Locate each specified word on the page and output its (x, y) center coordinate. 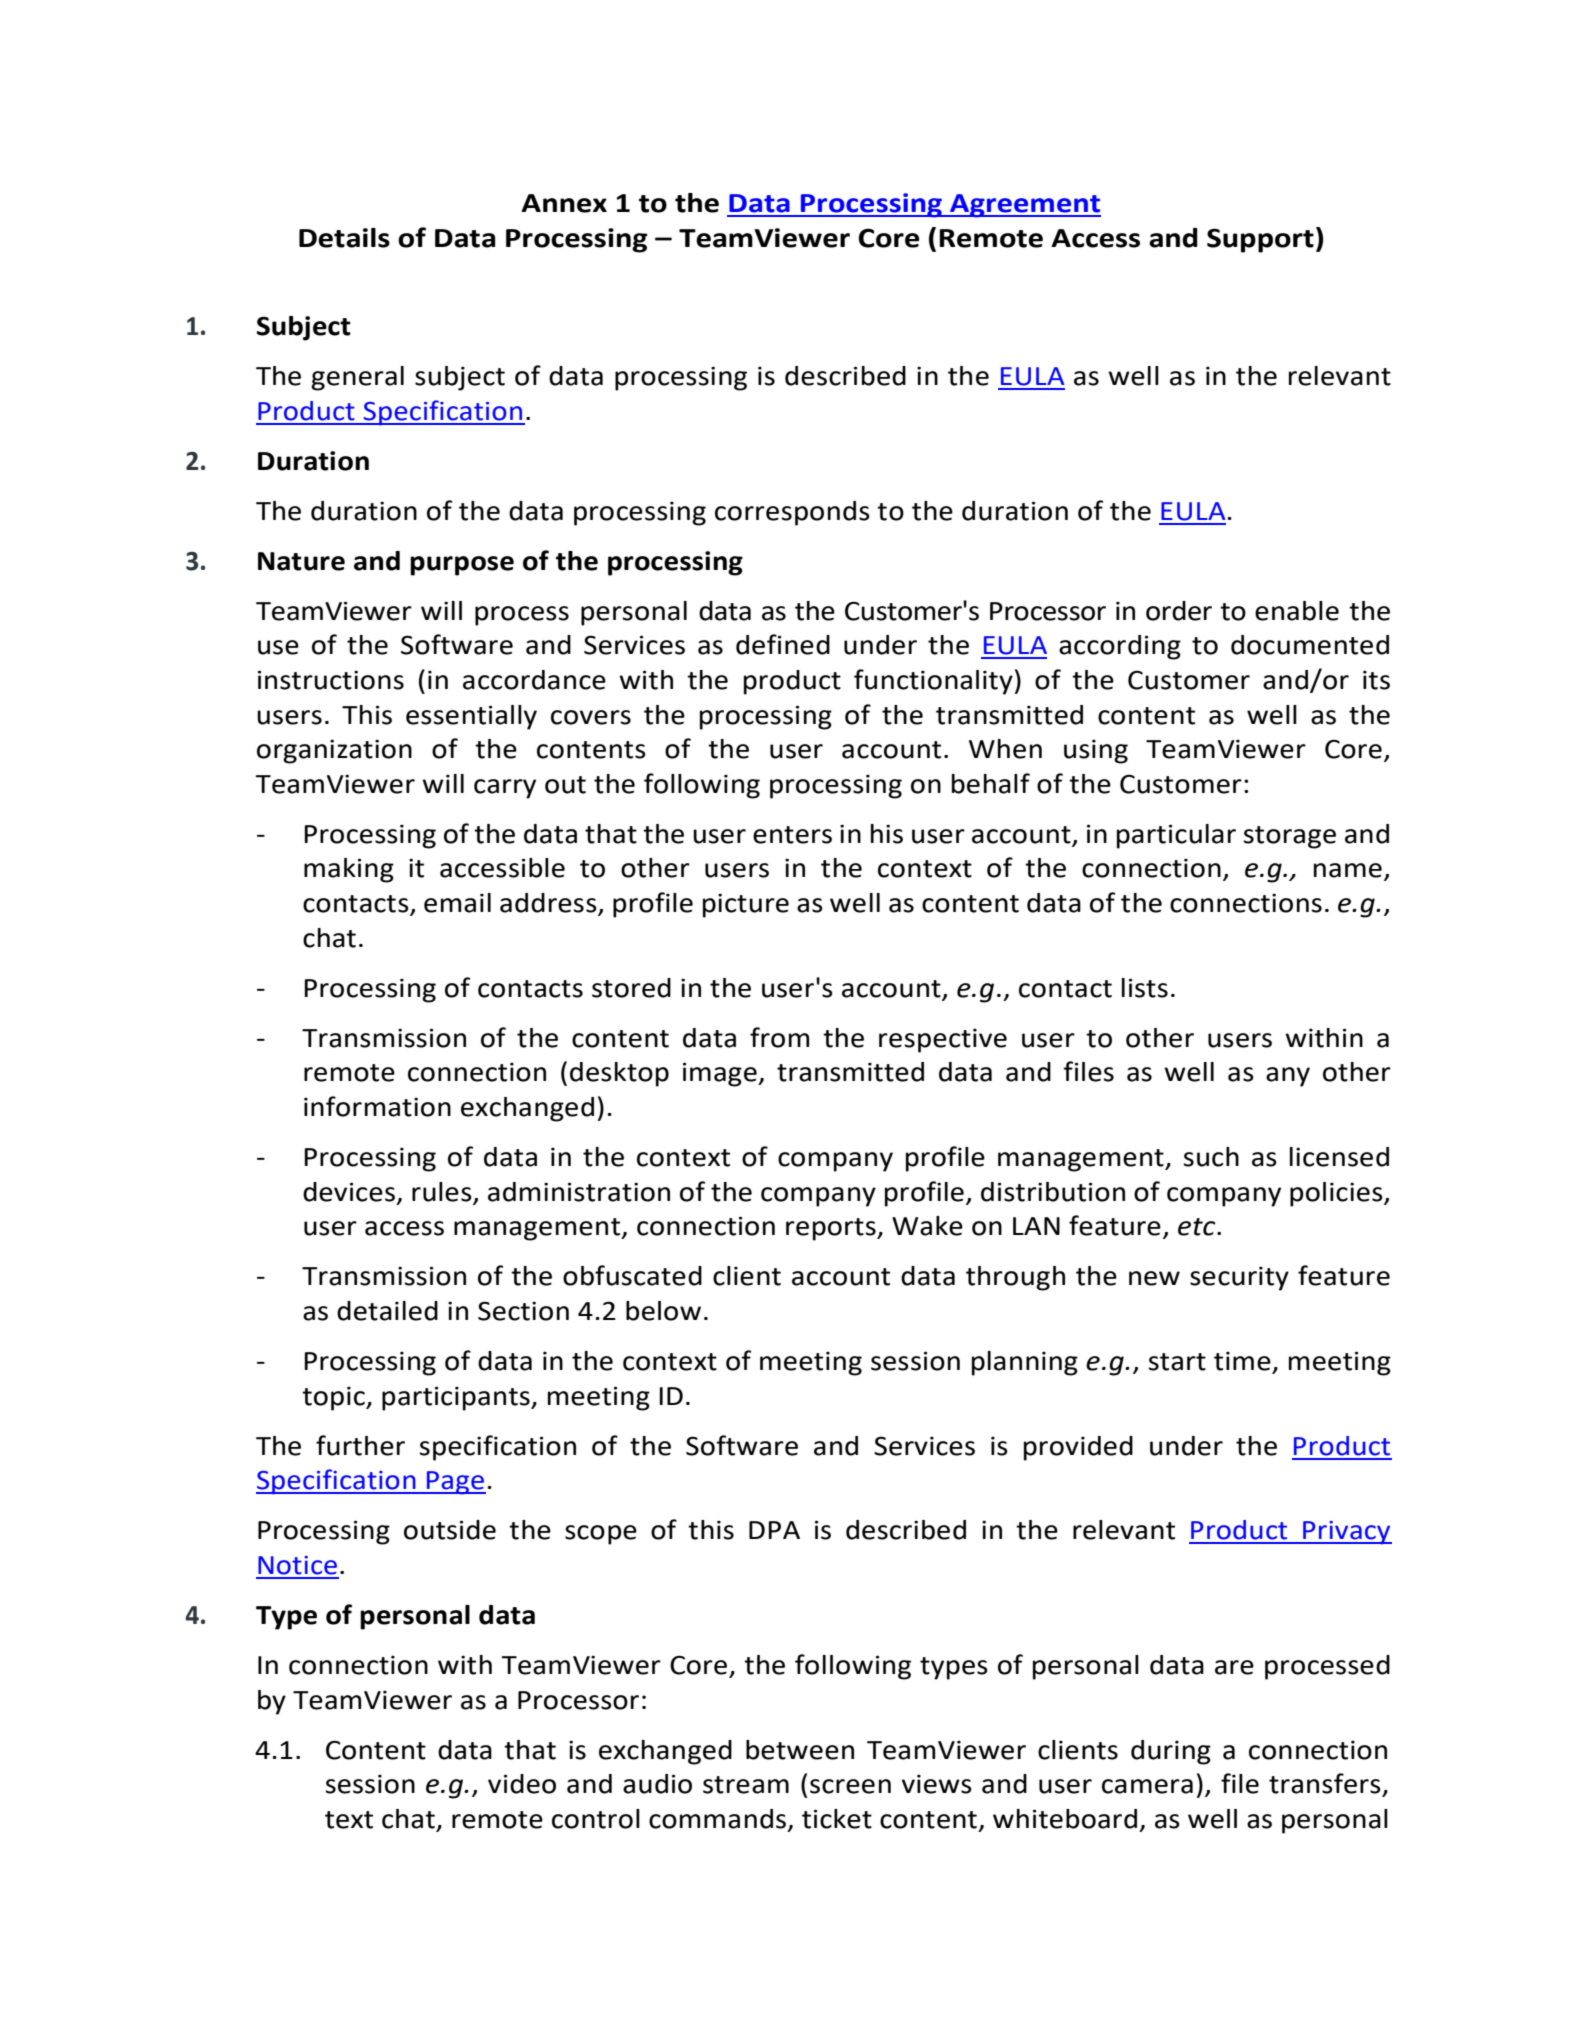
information (377, 1106)
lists (1145, 988)
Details (344, 238)
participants (457, 1398)
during (1171, 1752)
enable (1297, 611)
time (1243, 1362)
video (522, 1784)
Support (1260, 240)
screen (850, 1786)
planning (1025, 1363)
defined (783, 644)
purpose (462, 566)
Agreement (1024, 206)
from (779, 1037)
